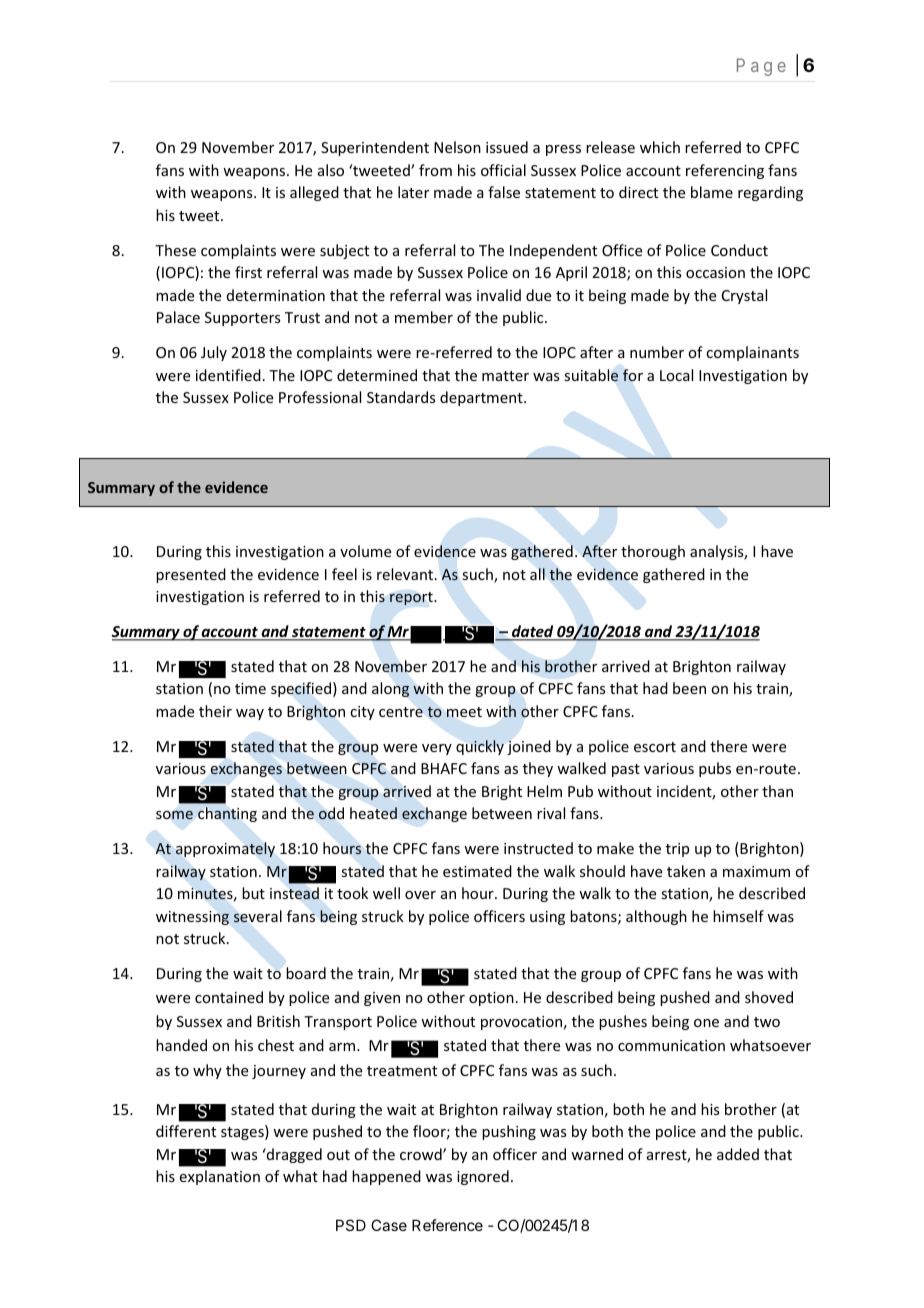 The width and height of the screenshot is (924, 1308). I want to click on approximately, so click(225, 849).
